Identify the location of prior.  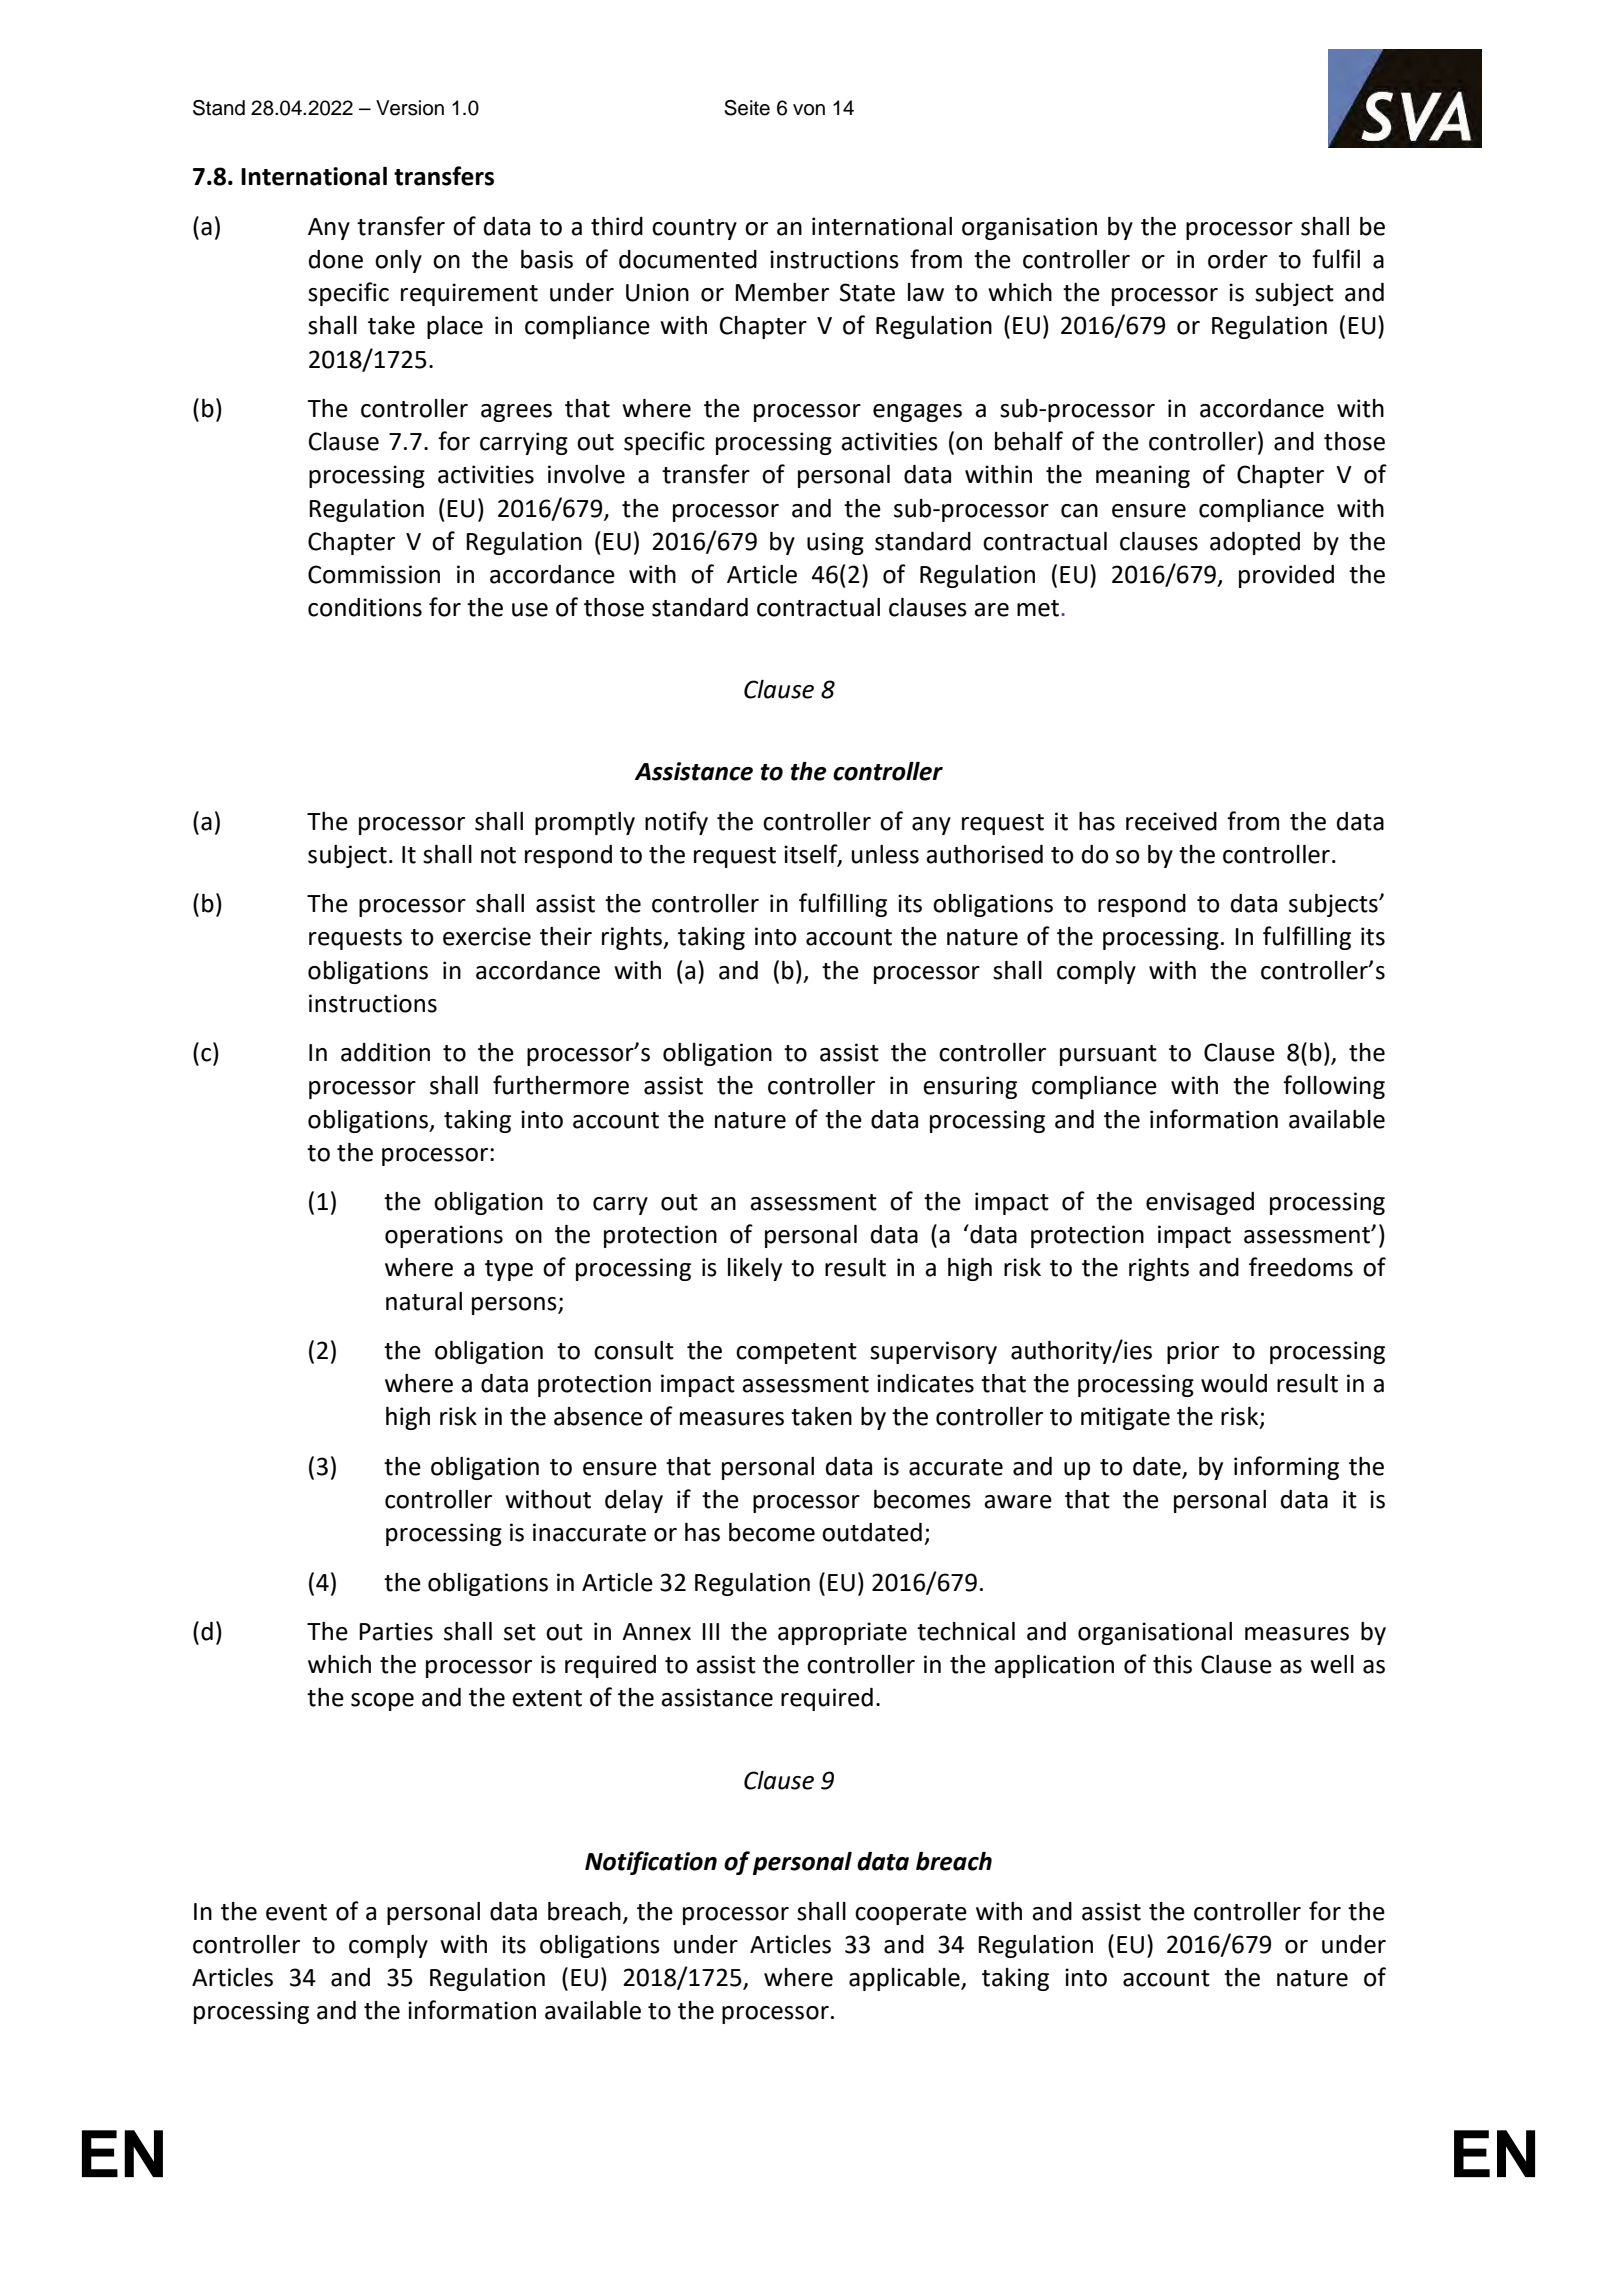
(1193, 1352).
